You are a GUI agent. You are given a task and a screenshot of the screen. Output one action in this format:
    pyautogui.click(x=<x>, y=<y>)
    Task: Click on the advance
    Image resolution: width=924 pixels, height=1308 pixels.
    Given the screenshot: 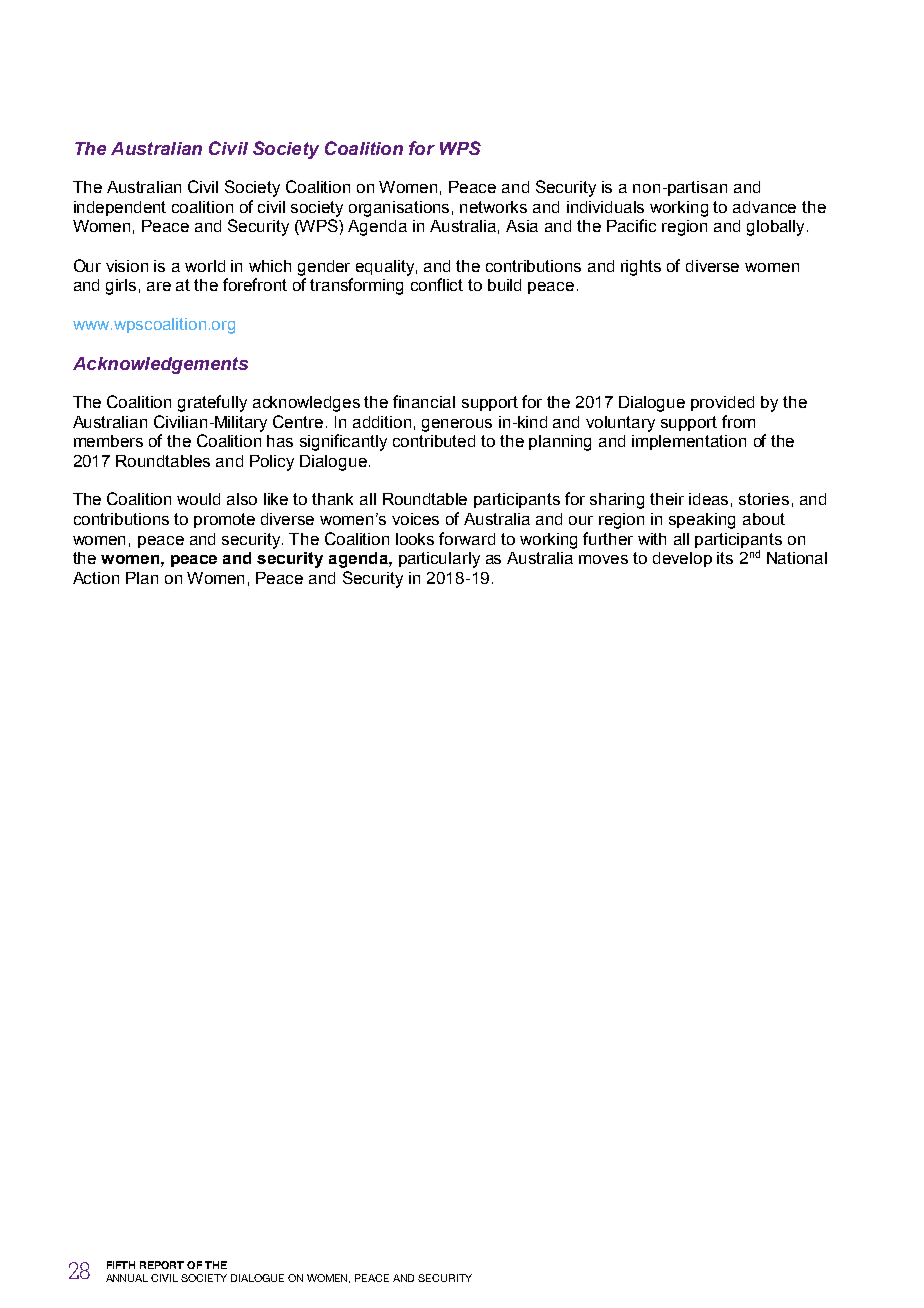 What is the action you would take?
    pyautogui.click(x=764, y=207)
